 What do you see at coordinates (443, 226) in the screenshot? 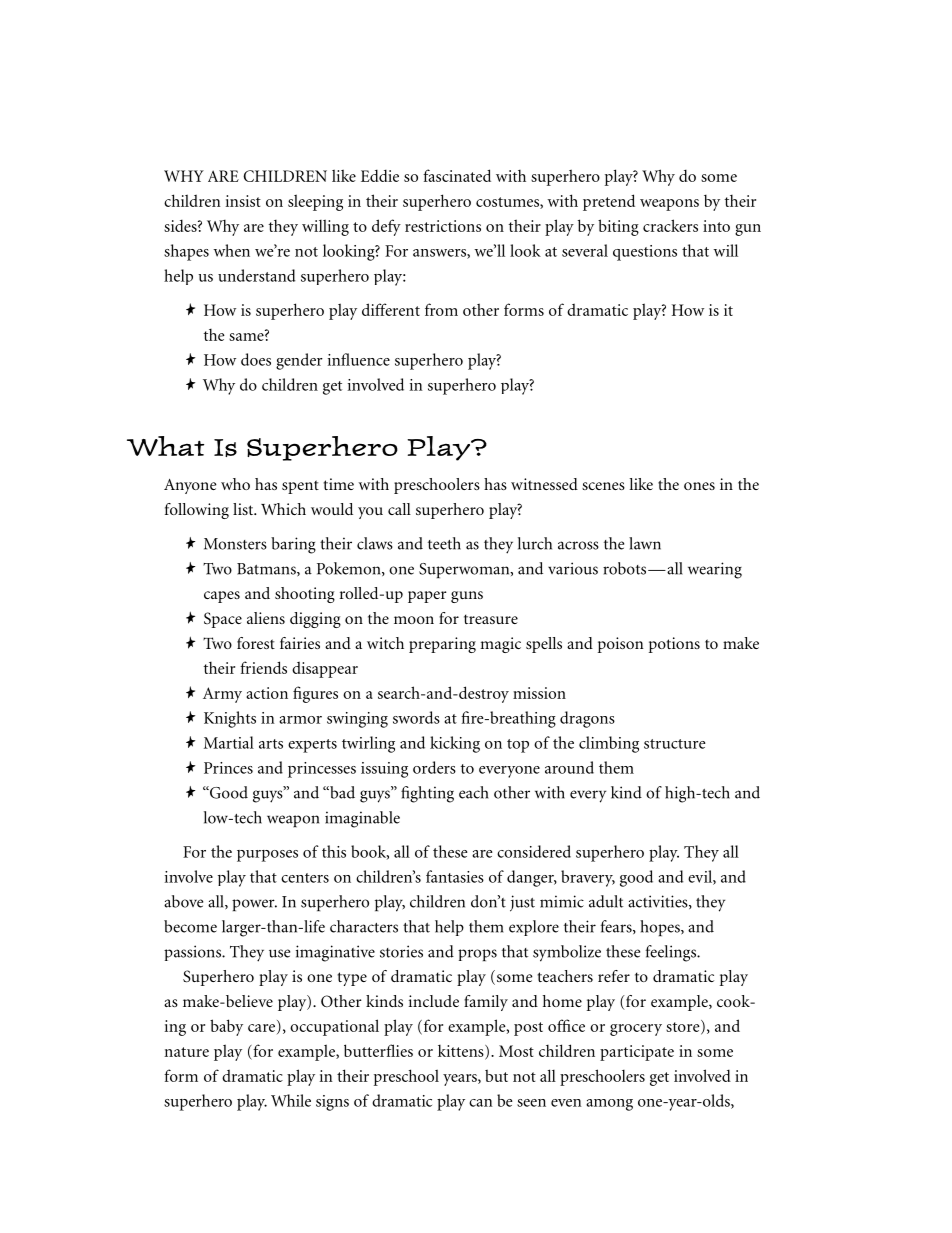
I see `restrictions` at bounding box center [443, 226].
